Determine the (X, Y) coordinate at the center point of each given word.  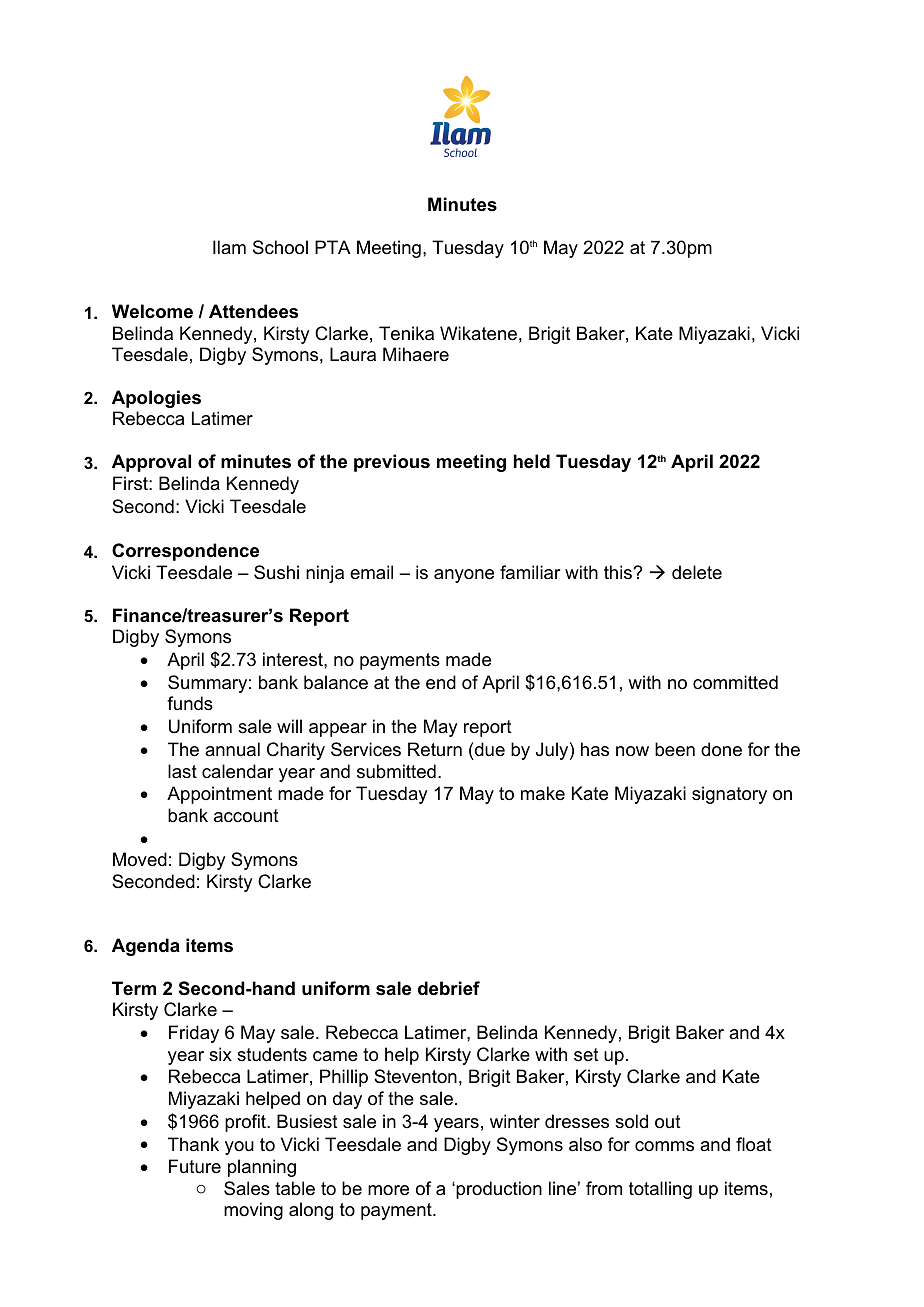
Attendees (253, 311)
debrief (449, 988)
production (498, 1190)
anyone (464, 576)
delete (697, 572)
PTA (333, 247)
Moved (140, 859)
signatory (729, 795)
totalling (660, 1190)
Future (195, 1166)
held (532, 461)
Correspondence (185, 552)
